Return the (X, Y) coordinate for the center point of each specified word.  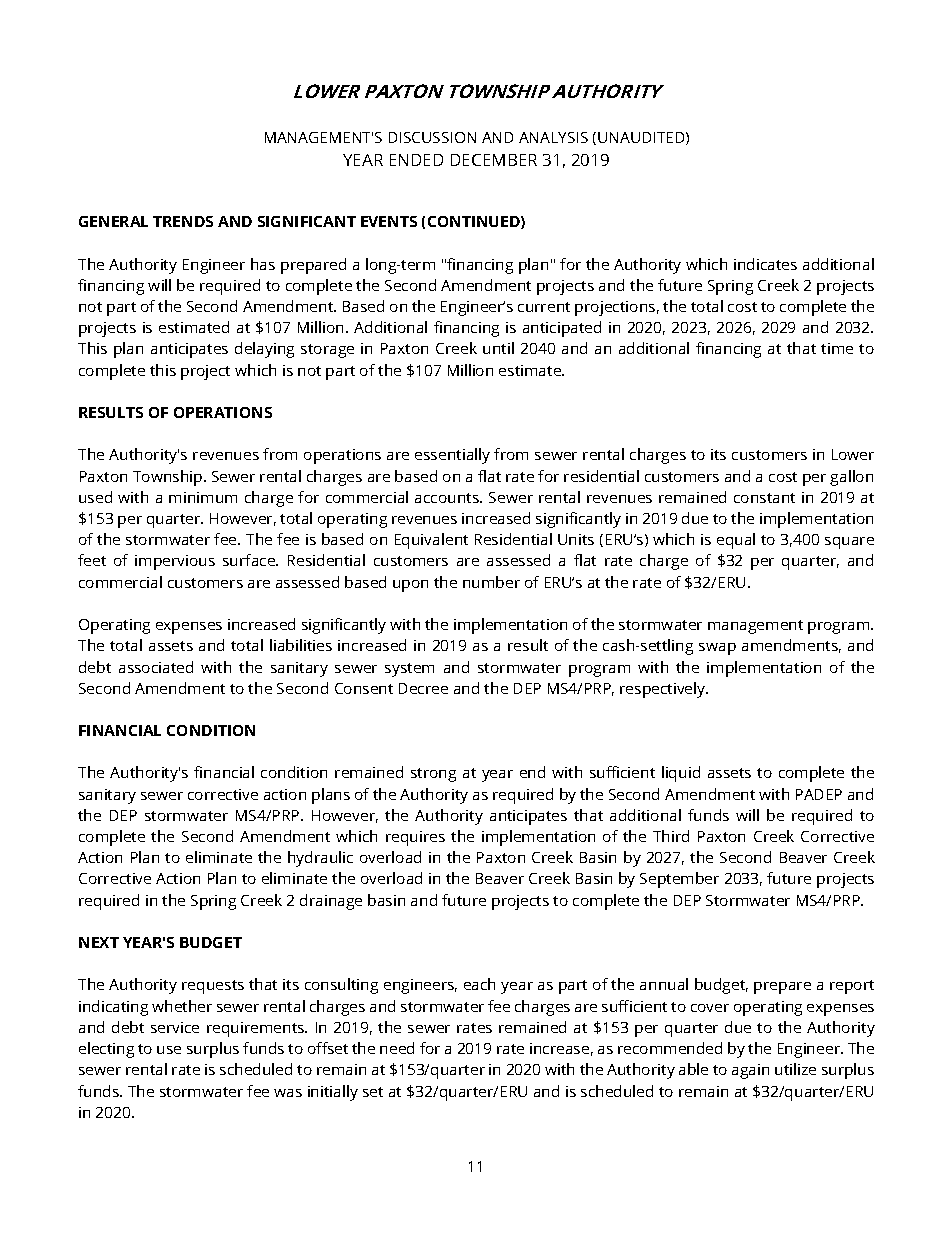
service (175, 1027)
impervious (175, 562)
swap (717, 649)
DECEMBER (494, 160)
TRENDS (183, 221)
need (397, 1048)
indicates (765, 264)
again (750, 1071)
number (491, 582)
